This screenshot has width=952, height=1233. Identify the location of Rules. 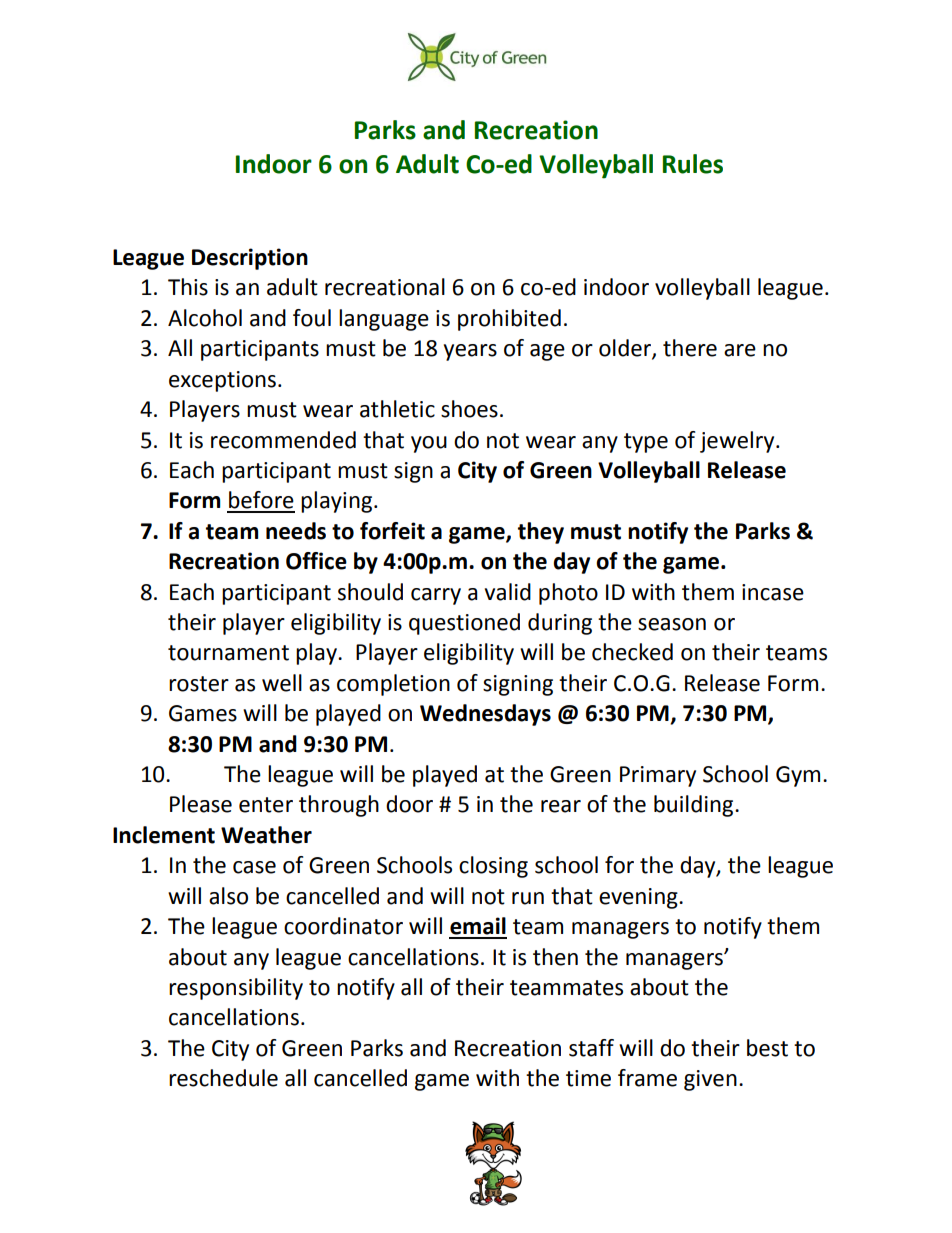
(693, 164).
